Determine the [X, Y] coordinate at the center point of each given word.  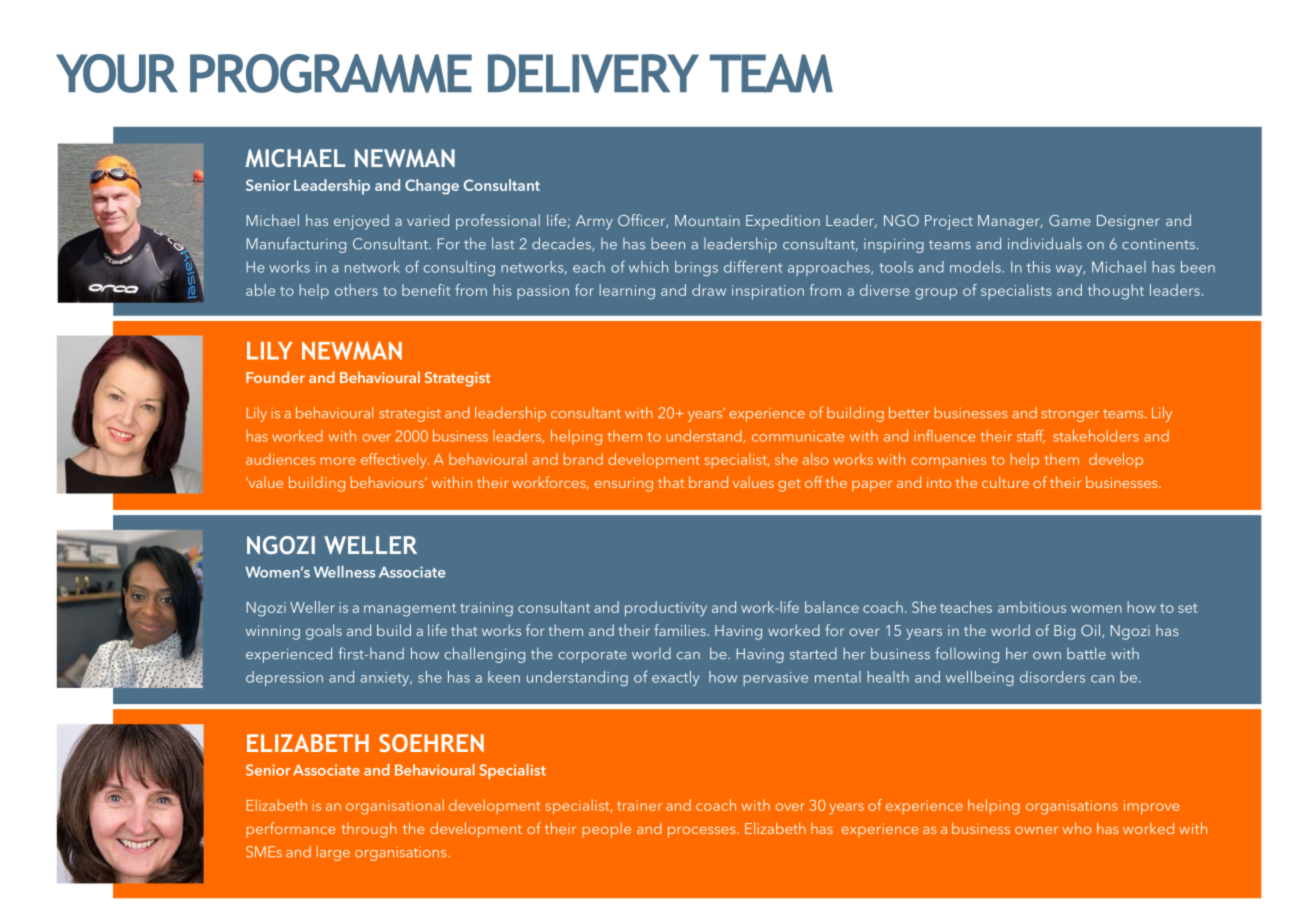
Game [1070, 220]
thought [1116, 292]
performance [290, 830]
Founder [275, 377]
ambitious [1032, 607]
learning [627, 292]
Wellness [345, 572]
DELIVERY [593, 73]
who [1076, 828]
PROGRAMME [331, 73]
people [606, 830]
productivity [666, 609]
